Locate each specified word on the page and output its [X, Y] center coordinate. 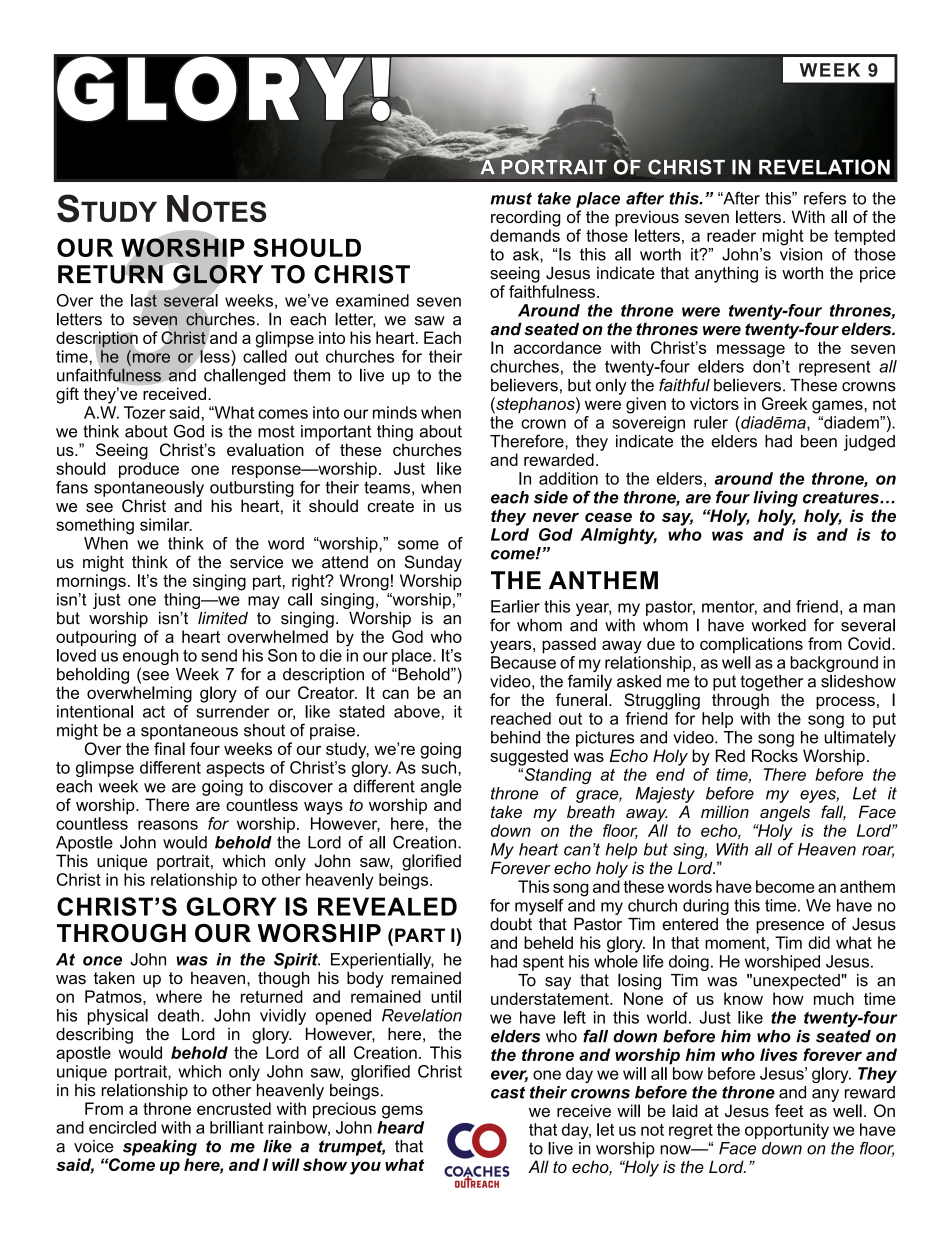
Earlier [515, 606]
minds [395, 412]
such [440, 767]
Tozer [145, 412]
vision [801, 254]
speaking [160, 1148]
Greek [785, 403]
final [169, 748]
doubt [511, 924]
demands [525, 235]
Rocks [775, 755]
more [150, 357]
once [102, 961]
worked [778, 625]
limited [223, 618]
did [819, 942]
